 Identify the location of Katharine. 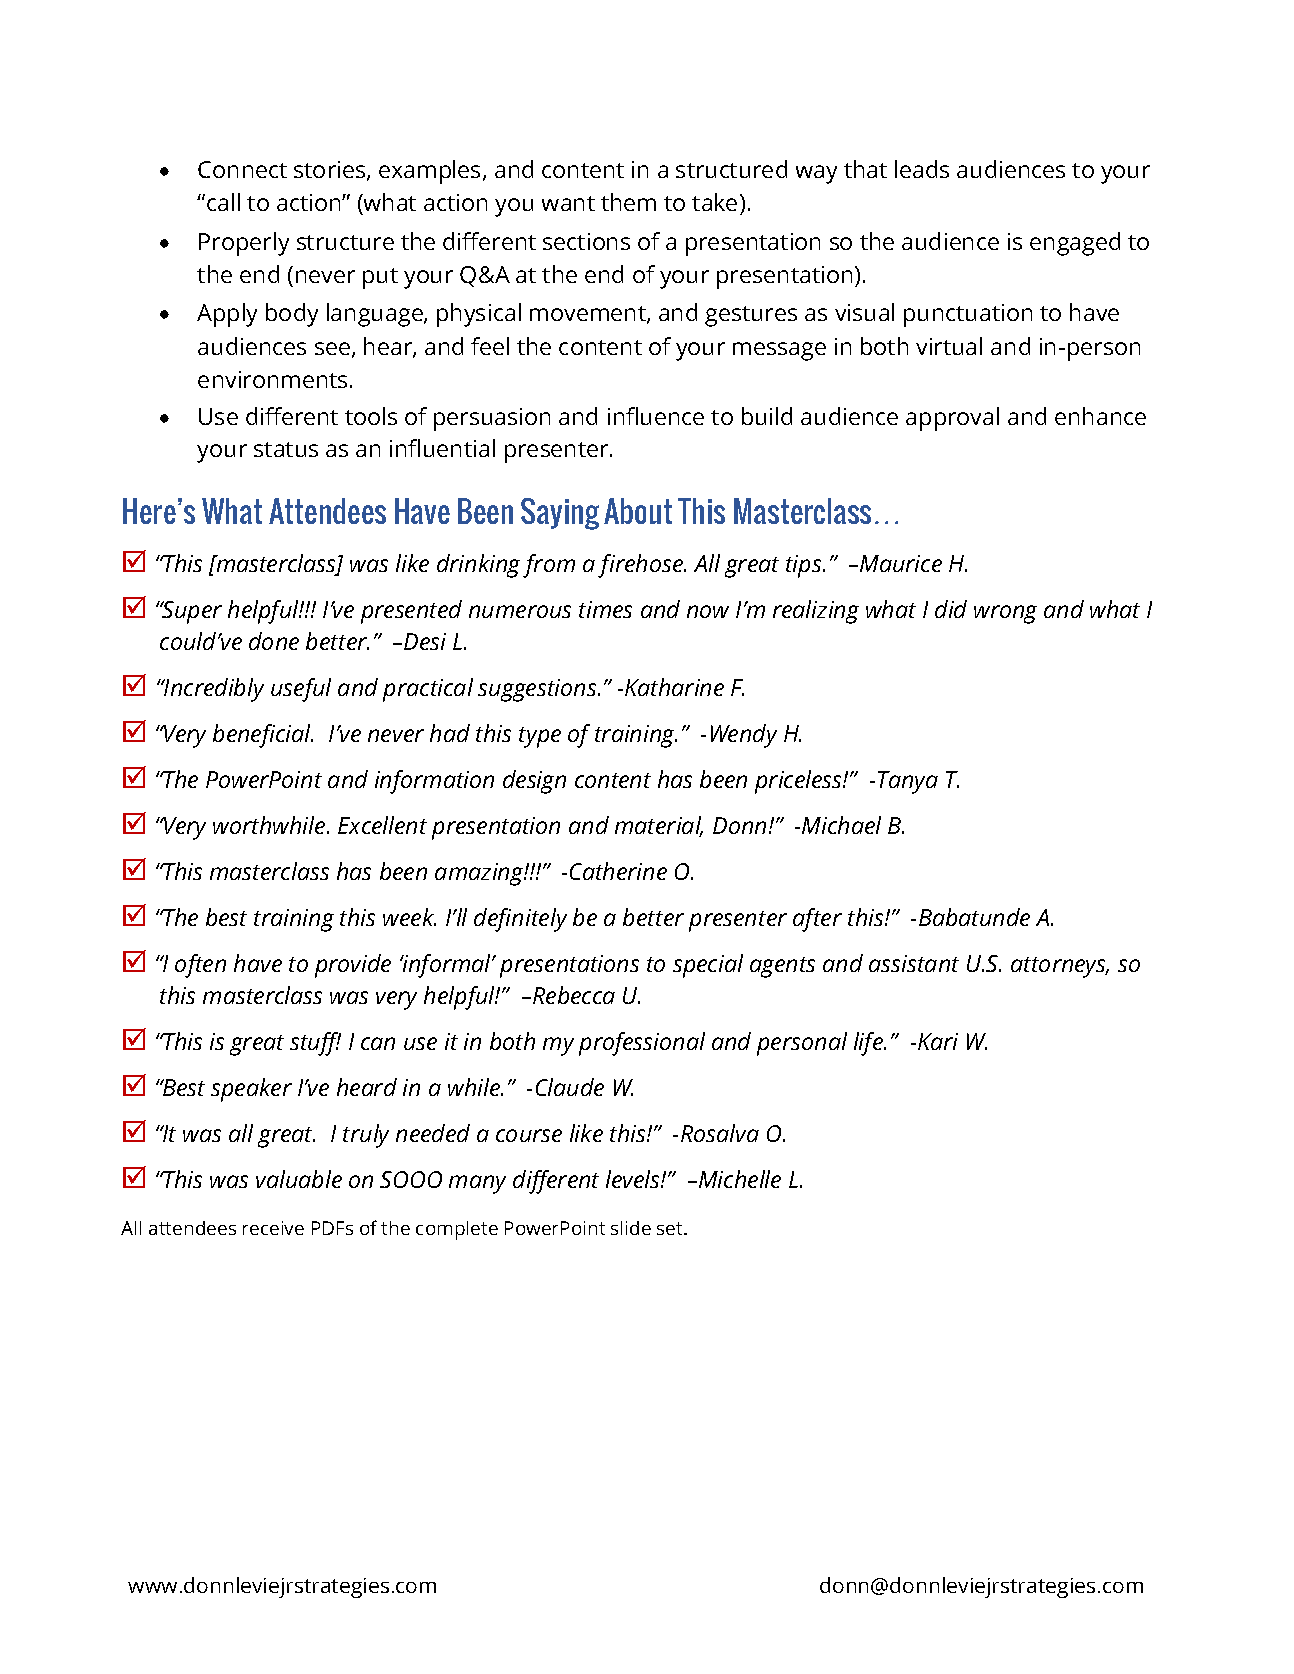
(674, 687).
